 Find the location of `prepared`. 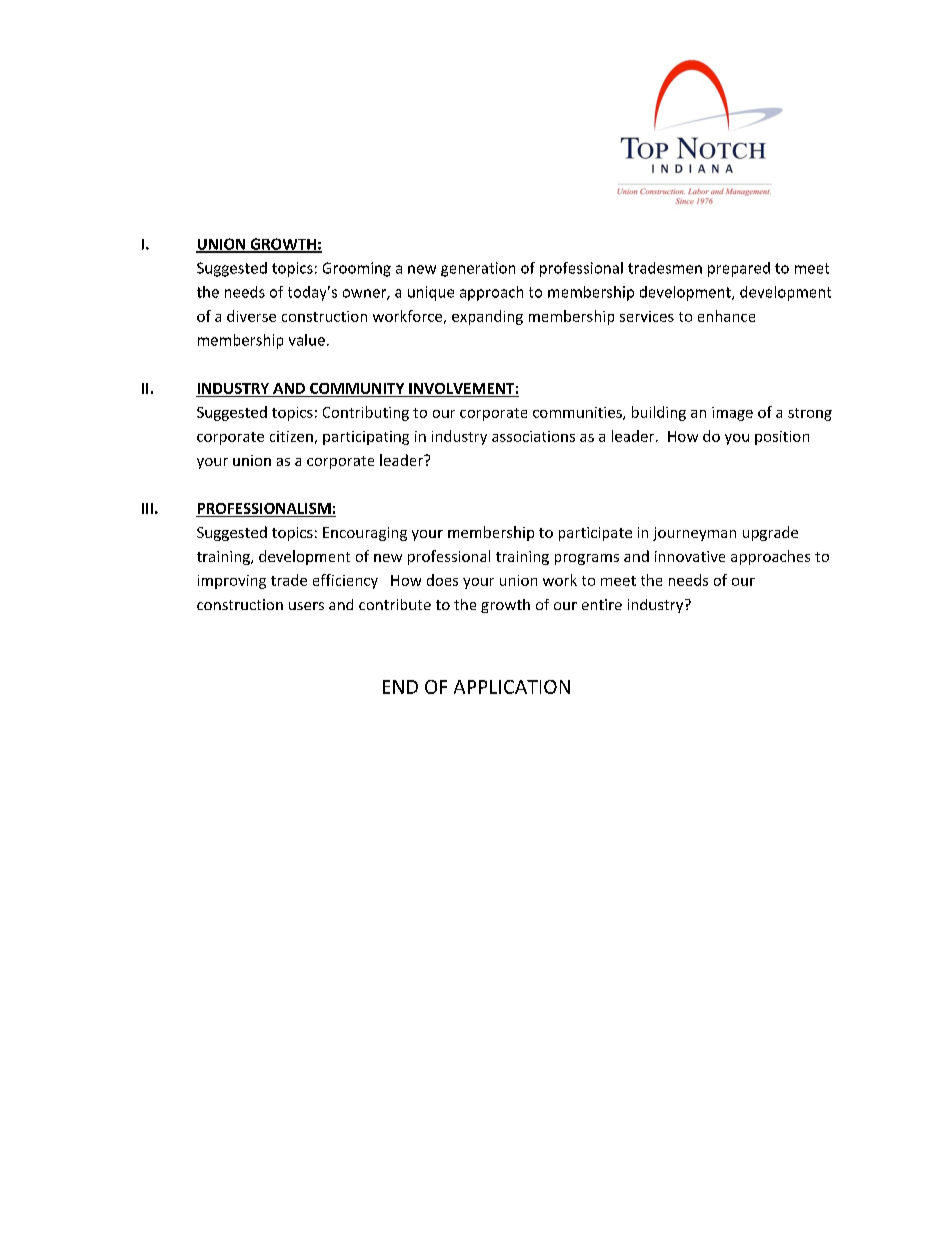

prepared is located at coordinates (739, 269).
